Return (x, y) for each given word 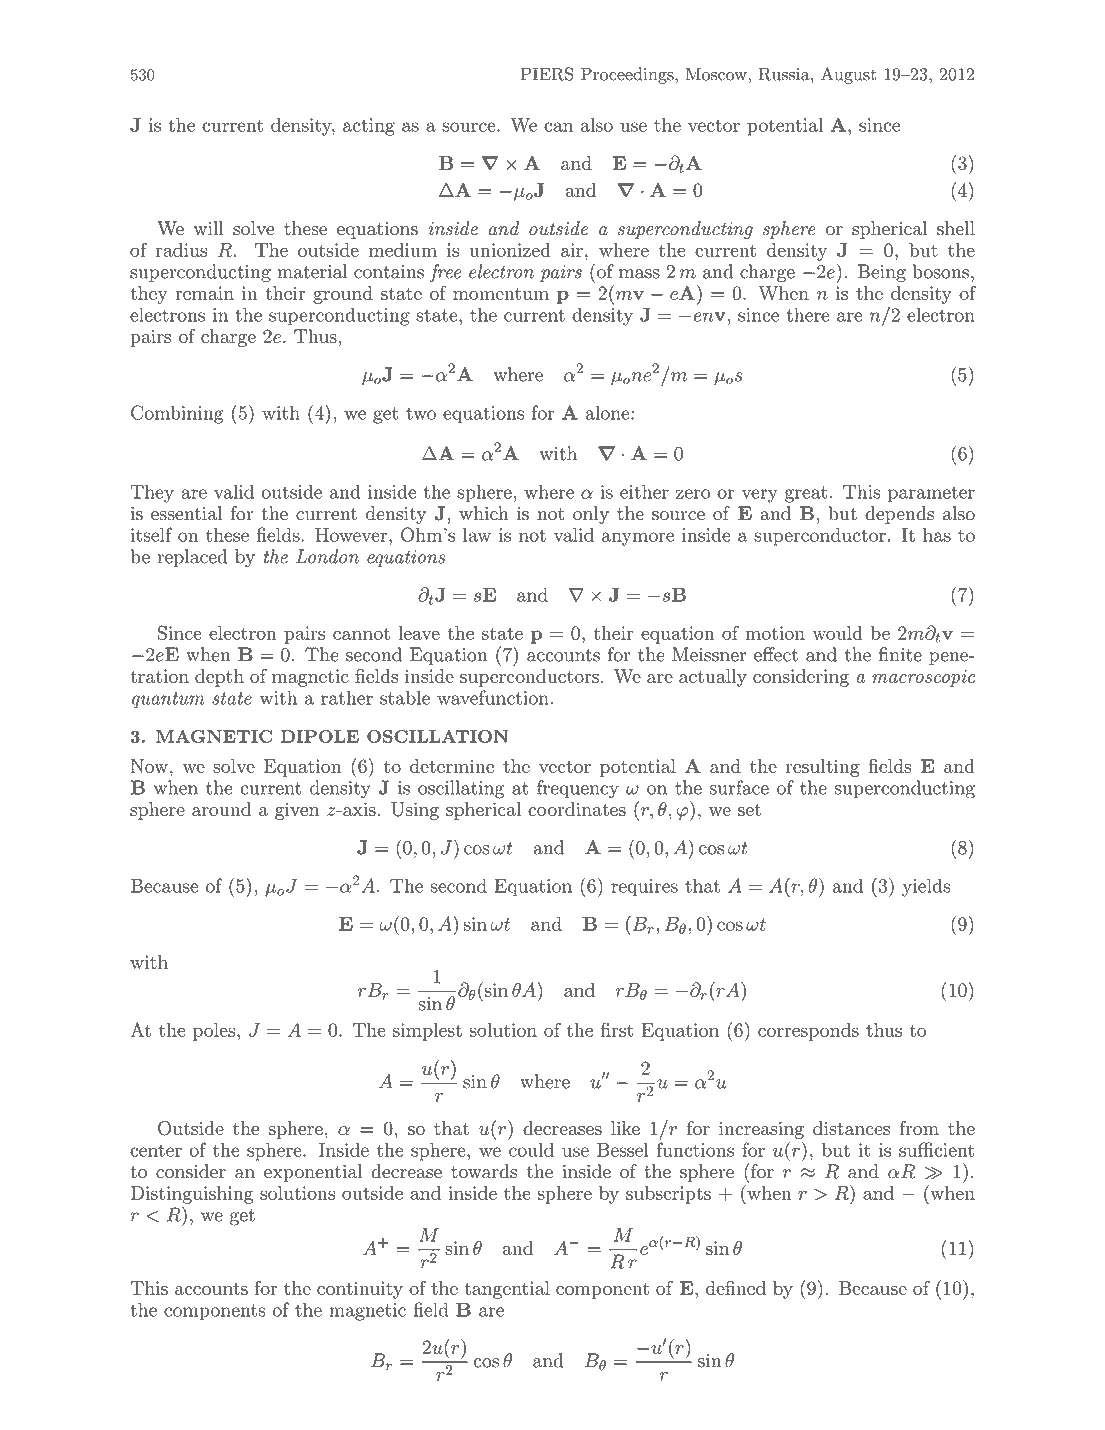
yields (926, 887)
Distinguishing (192, 1195)
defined (736, 1288)
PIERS (547, 74)
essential (186, 513)
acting (369, 127)
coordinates (577, 809)
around (221, 809)
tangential (507, 1290)
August (848, 75)
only (591, 515)
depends (899, 515)
